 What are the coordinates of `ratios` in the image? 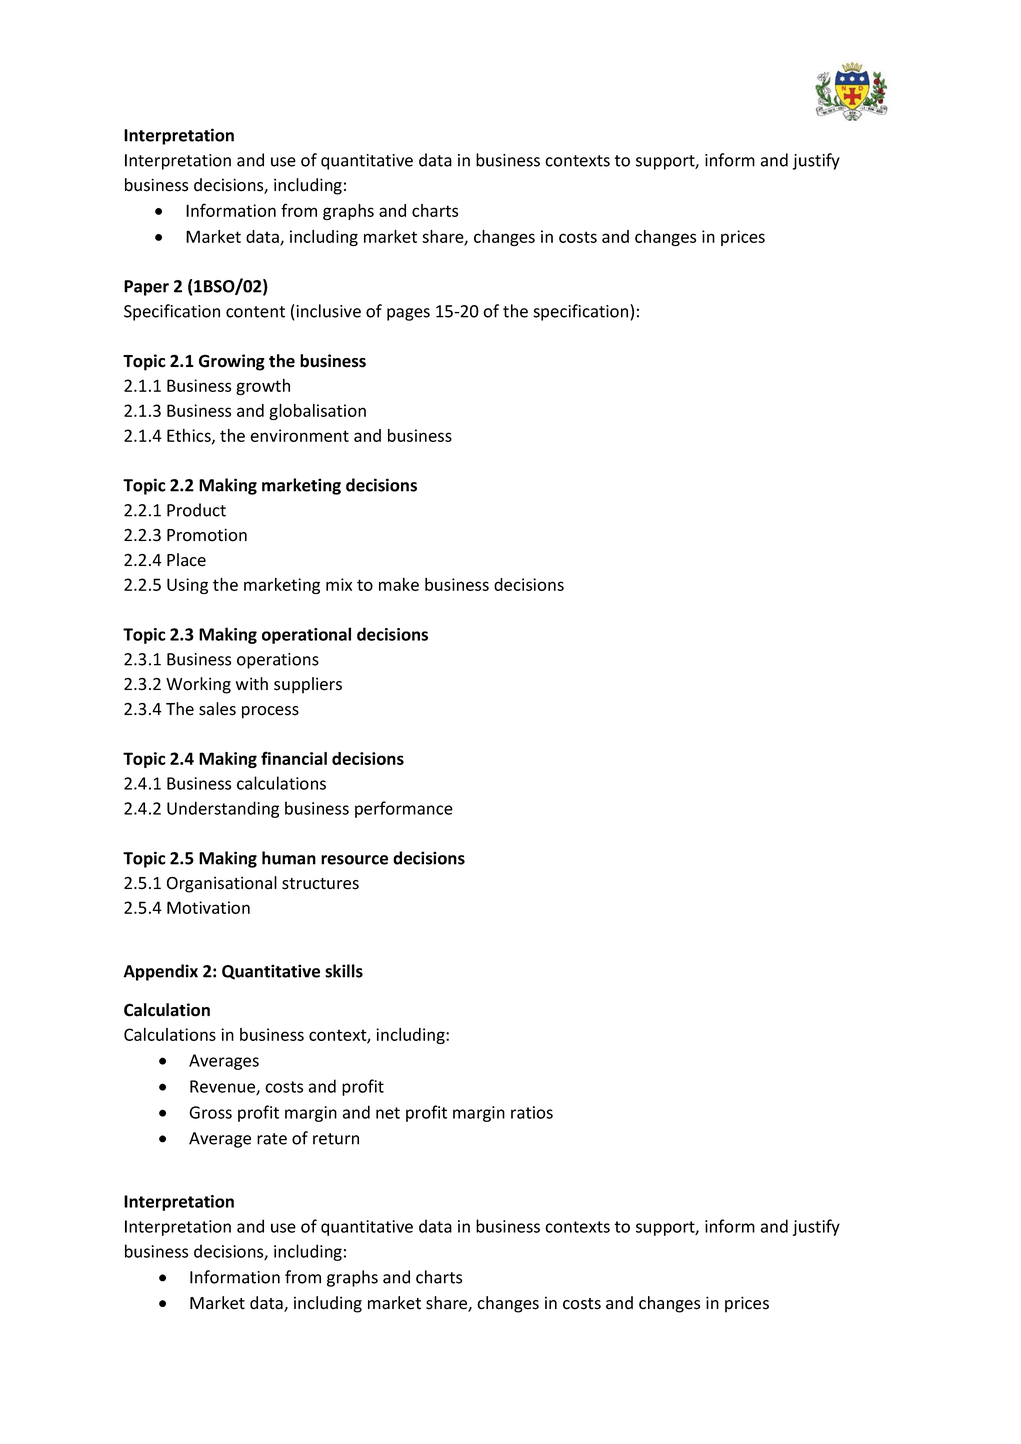 It's located at (532, 1112).
